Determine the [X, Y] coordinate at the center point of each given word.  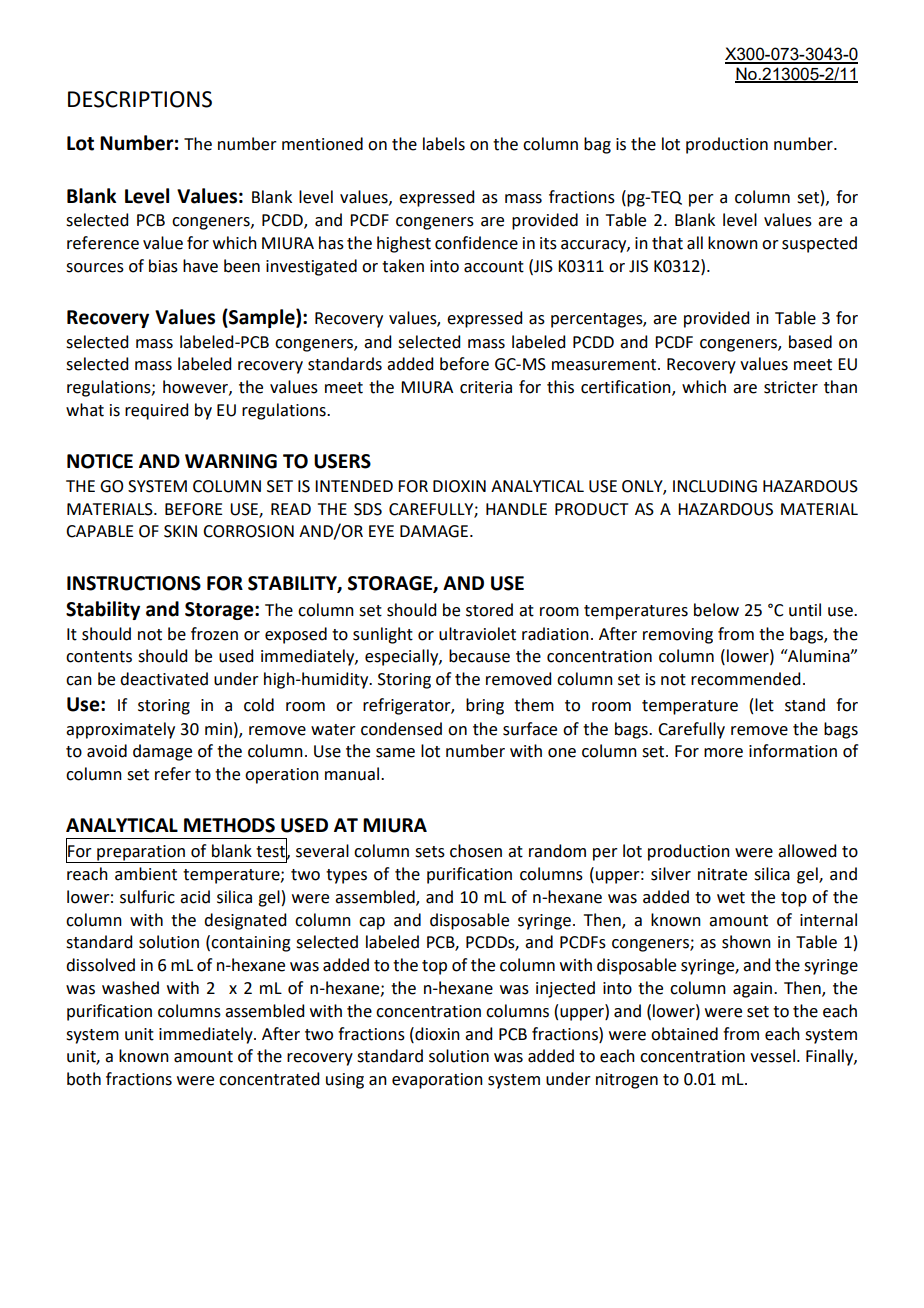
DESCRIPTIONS [140, 99]
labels [444, 144]
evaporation [437, 1081]
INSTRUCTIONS [134, 583]
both [84, 1079]
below [716, 610]
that [667, 243]
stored [489, 610]
